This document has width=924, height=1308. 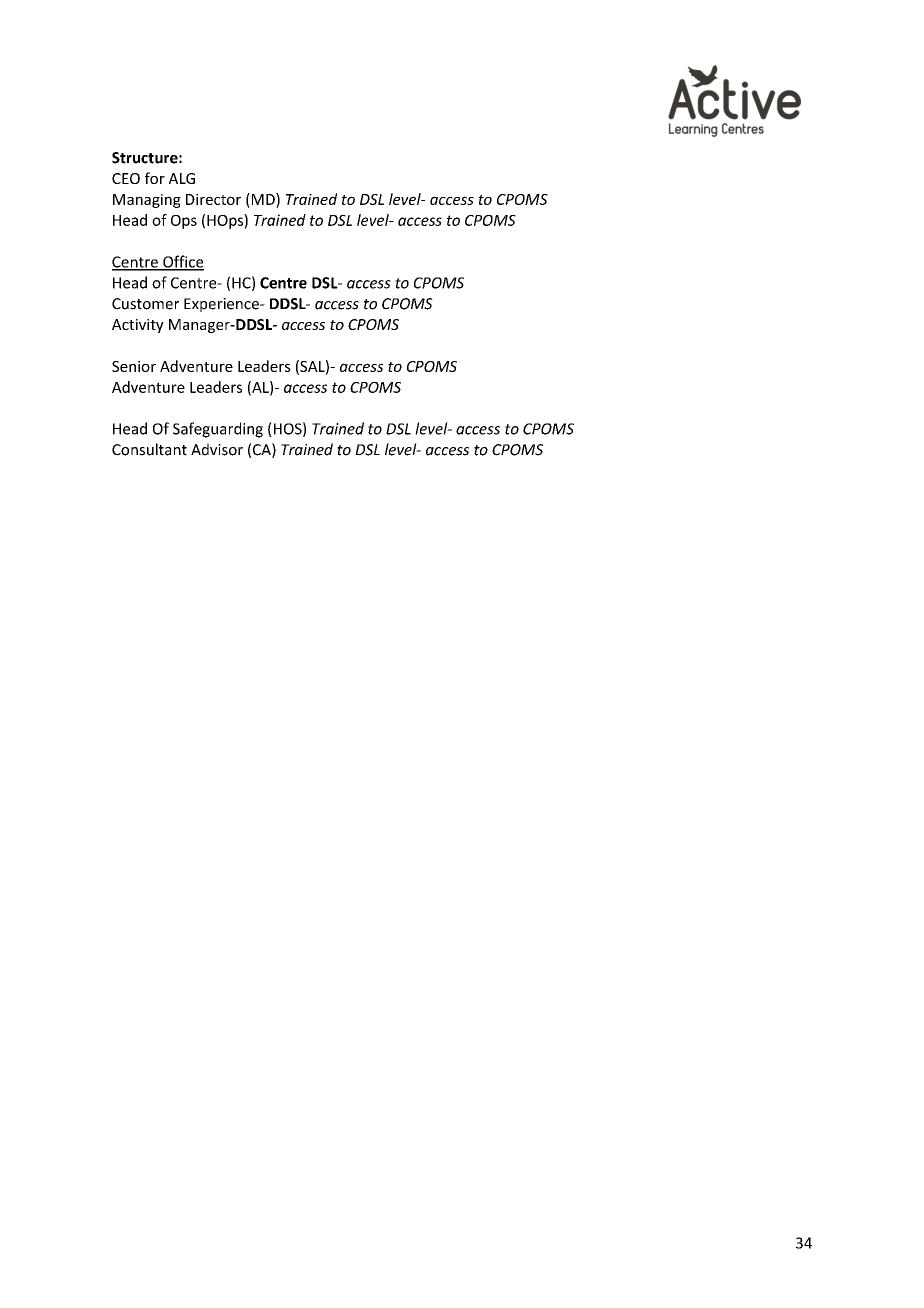 I want to click on Office, so click(x=182, y=262).
